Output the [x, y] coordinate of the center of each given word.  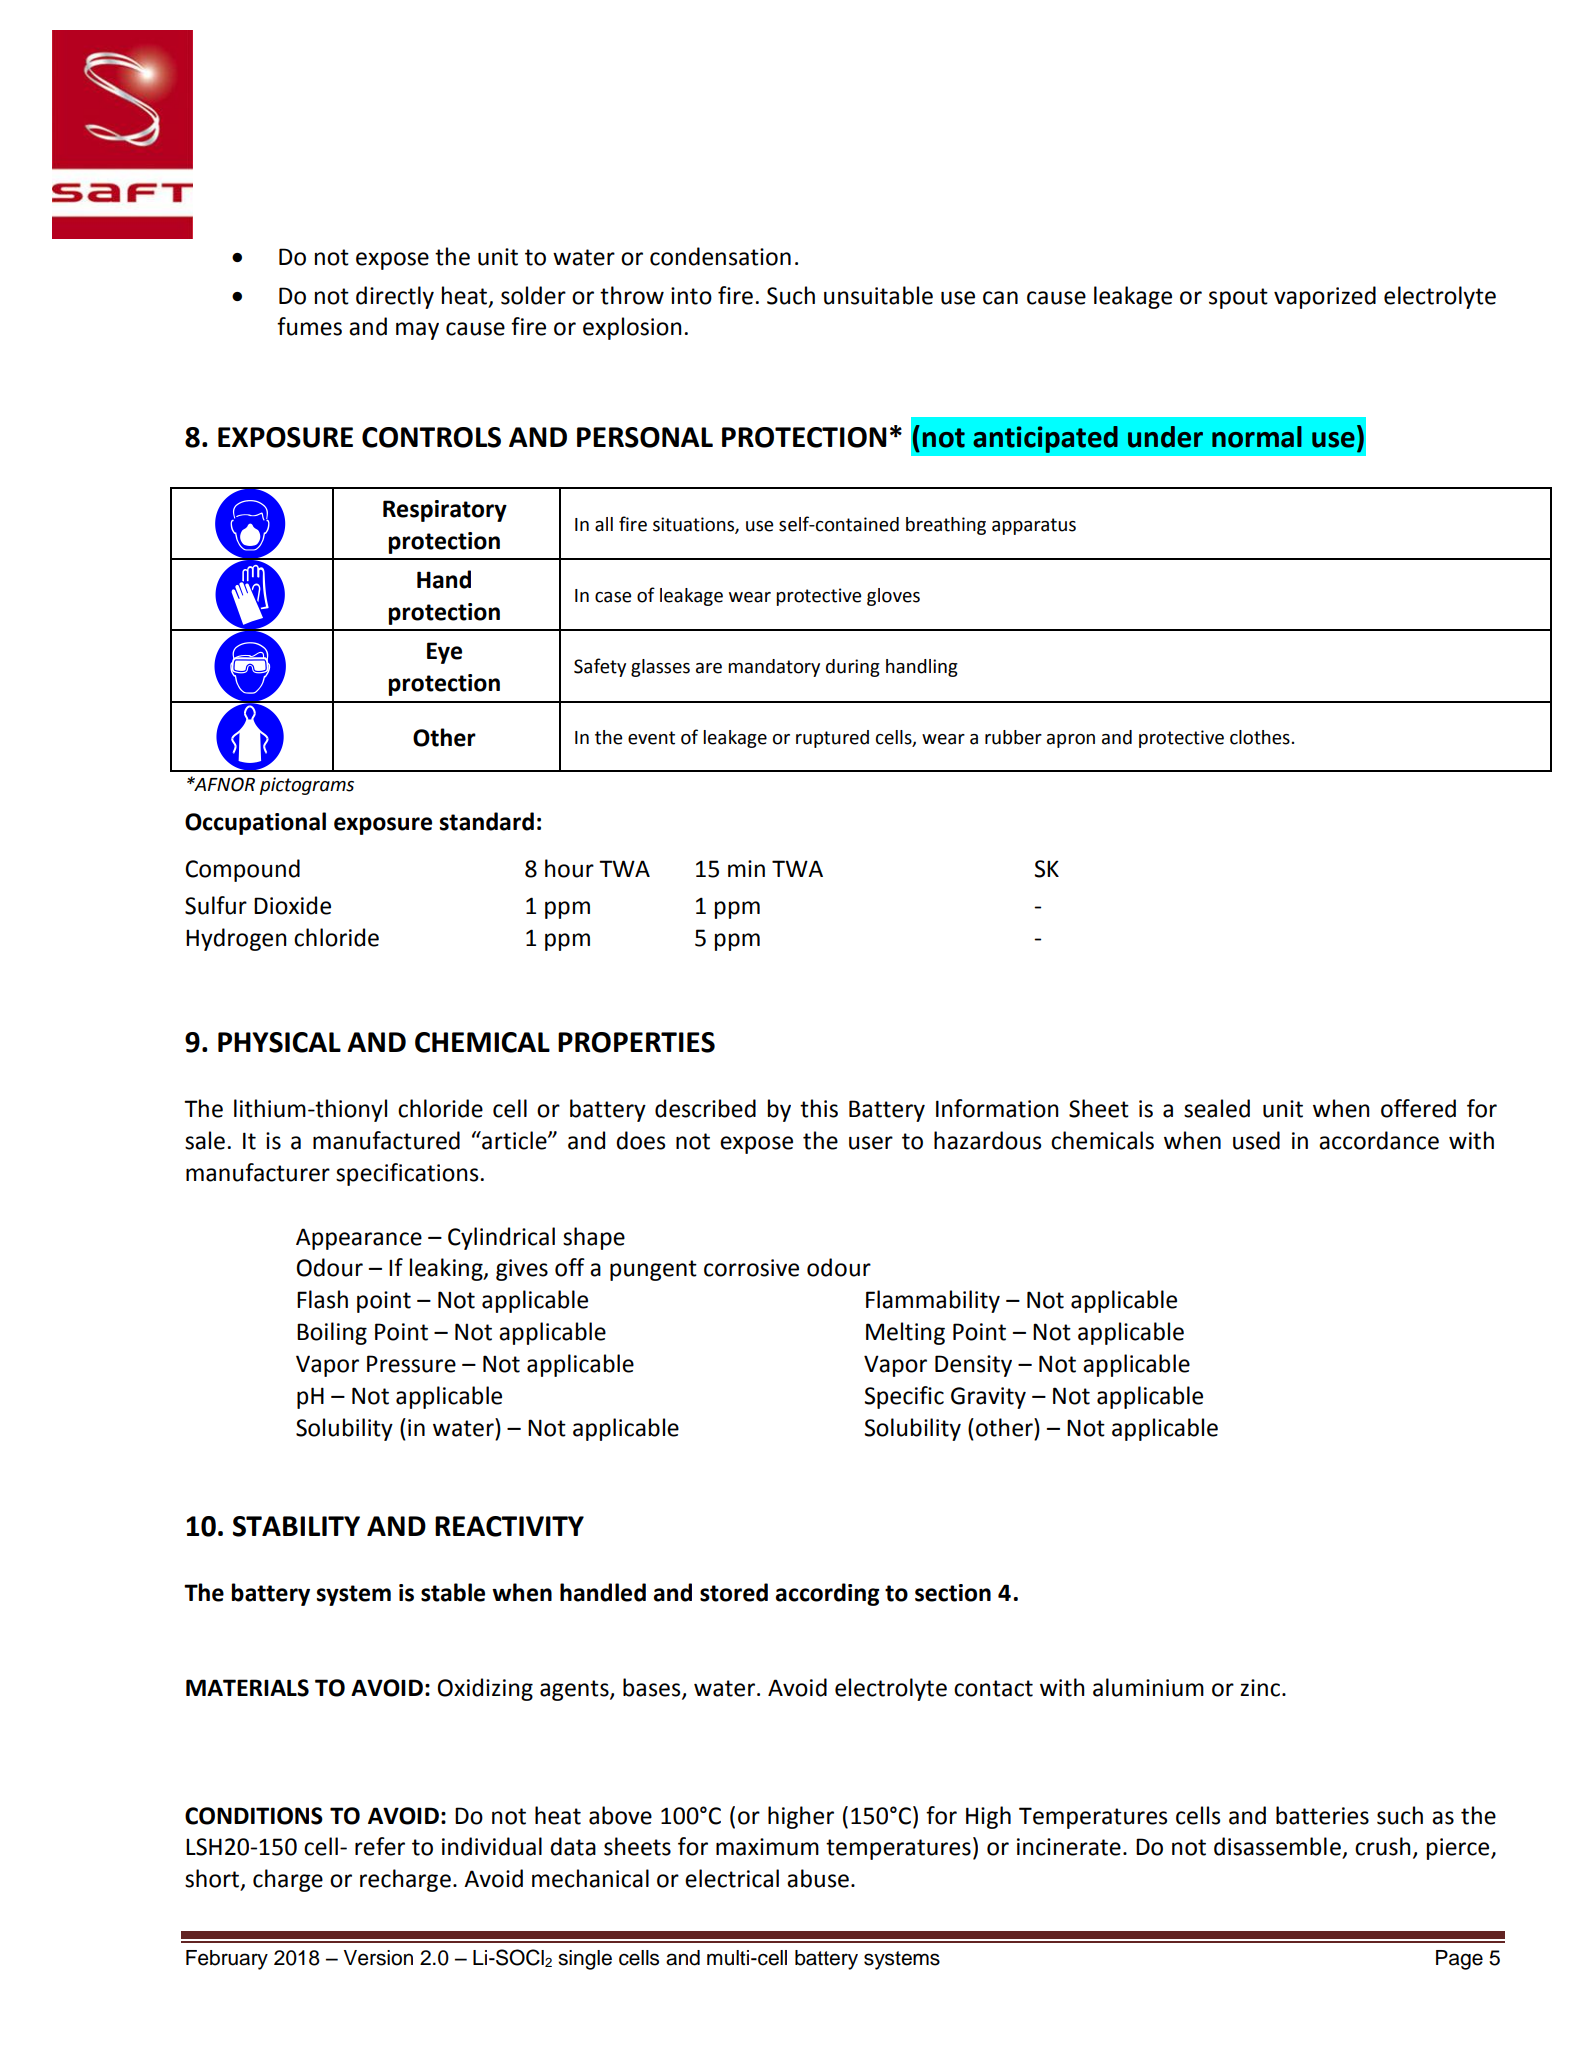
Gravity [988, 1398]
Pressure [411, 1364]
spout [1238, 298]
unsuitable [878, 295]
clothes [1260, 737]
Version [378, 1958]
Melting [905, 1333]
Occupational [255, 823]
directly [395, 297]
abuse [818, 1878]
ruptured [832, 739]
